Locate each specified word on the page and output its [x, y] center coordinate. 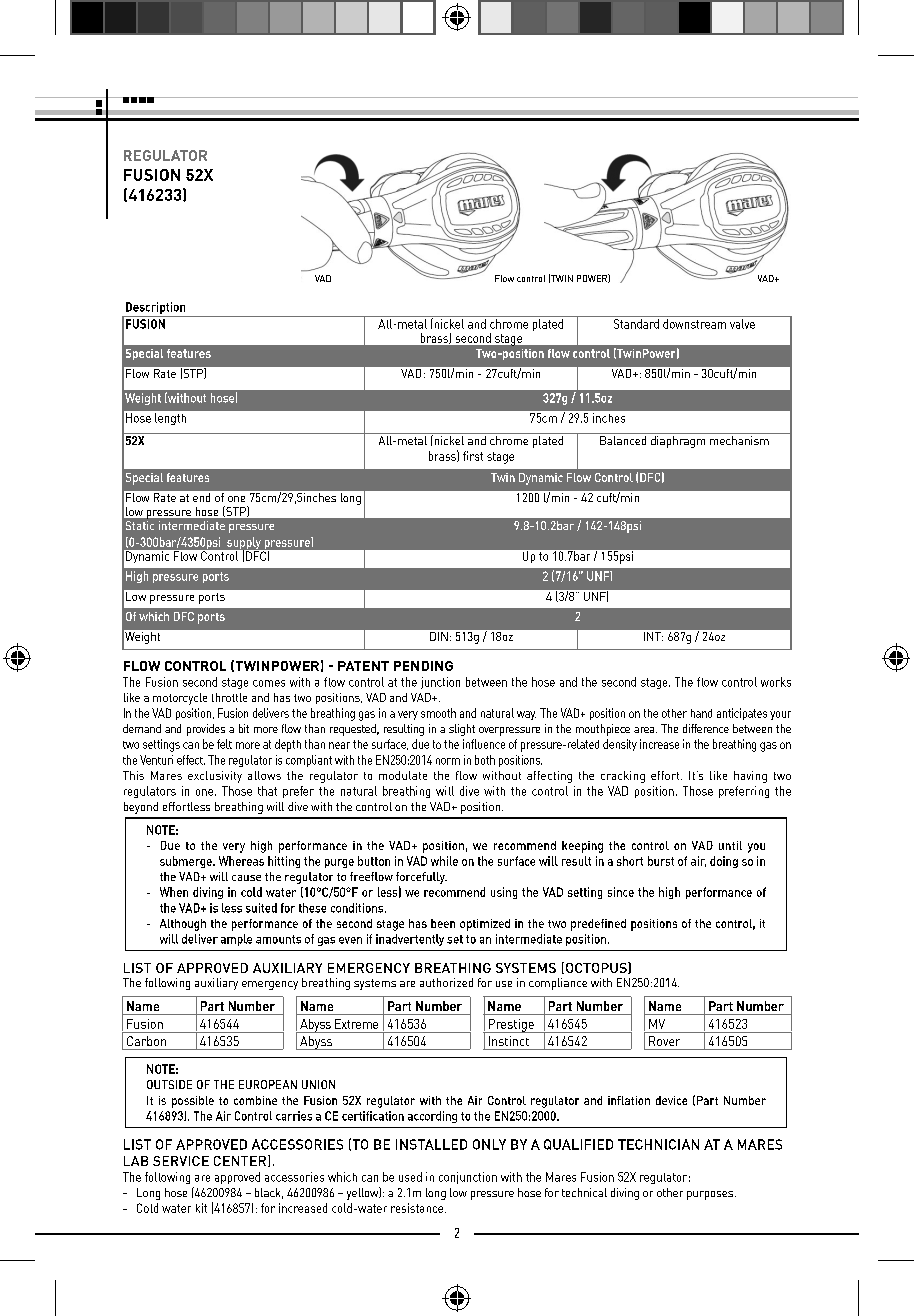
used [410, 1177]
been [443, 923]
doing [724, 862]
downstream [694, 324]
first [473, 456]
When [174, 892]
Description [155, 308]
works [776, 682]
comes [269, 683]
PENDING [423, 666]
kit [201, 1208]
